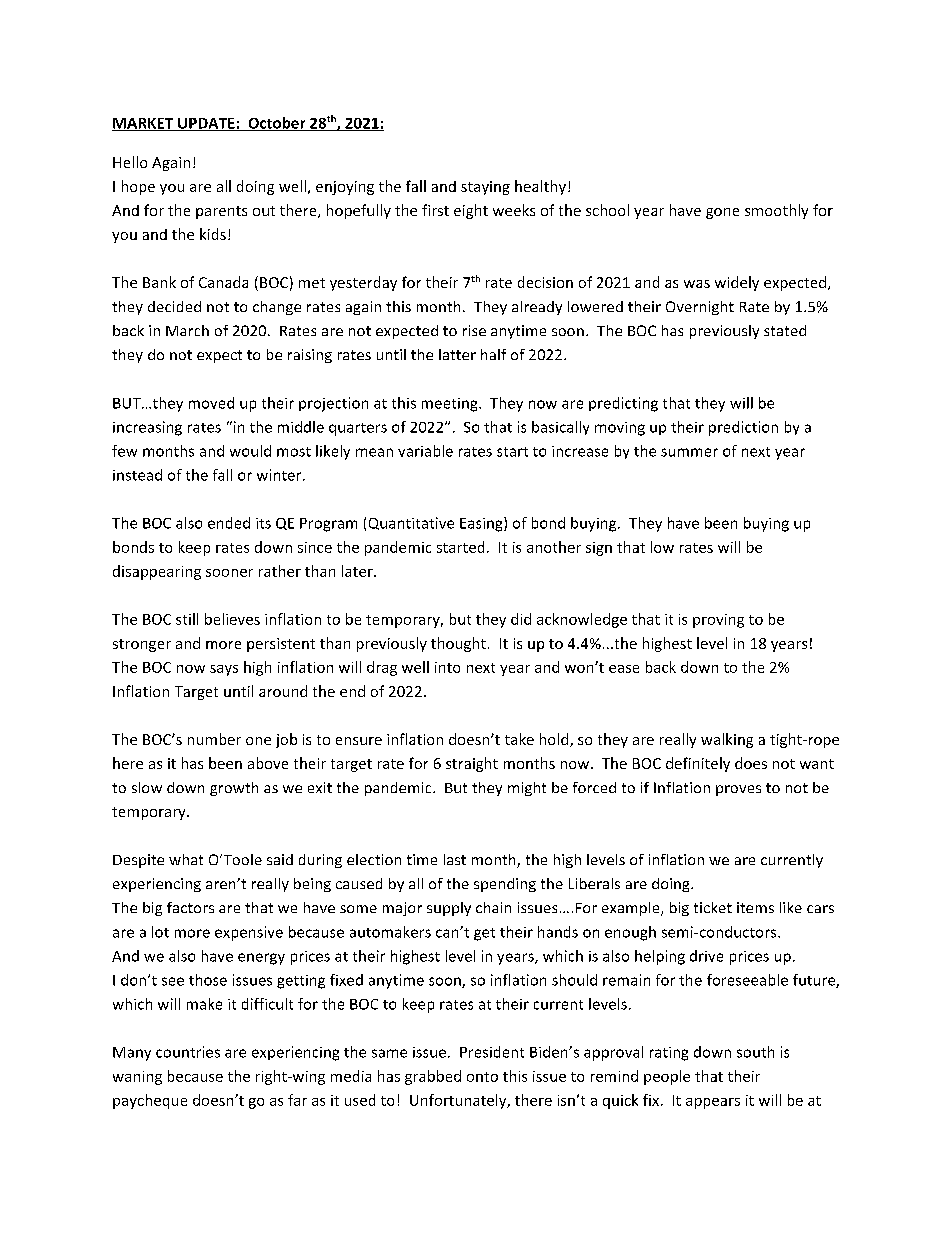  I want to click on UPDATE, so click(206, 124).
